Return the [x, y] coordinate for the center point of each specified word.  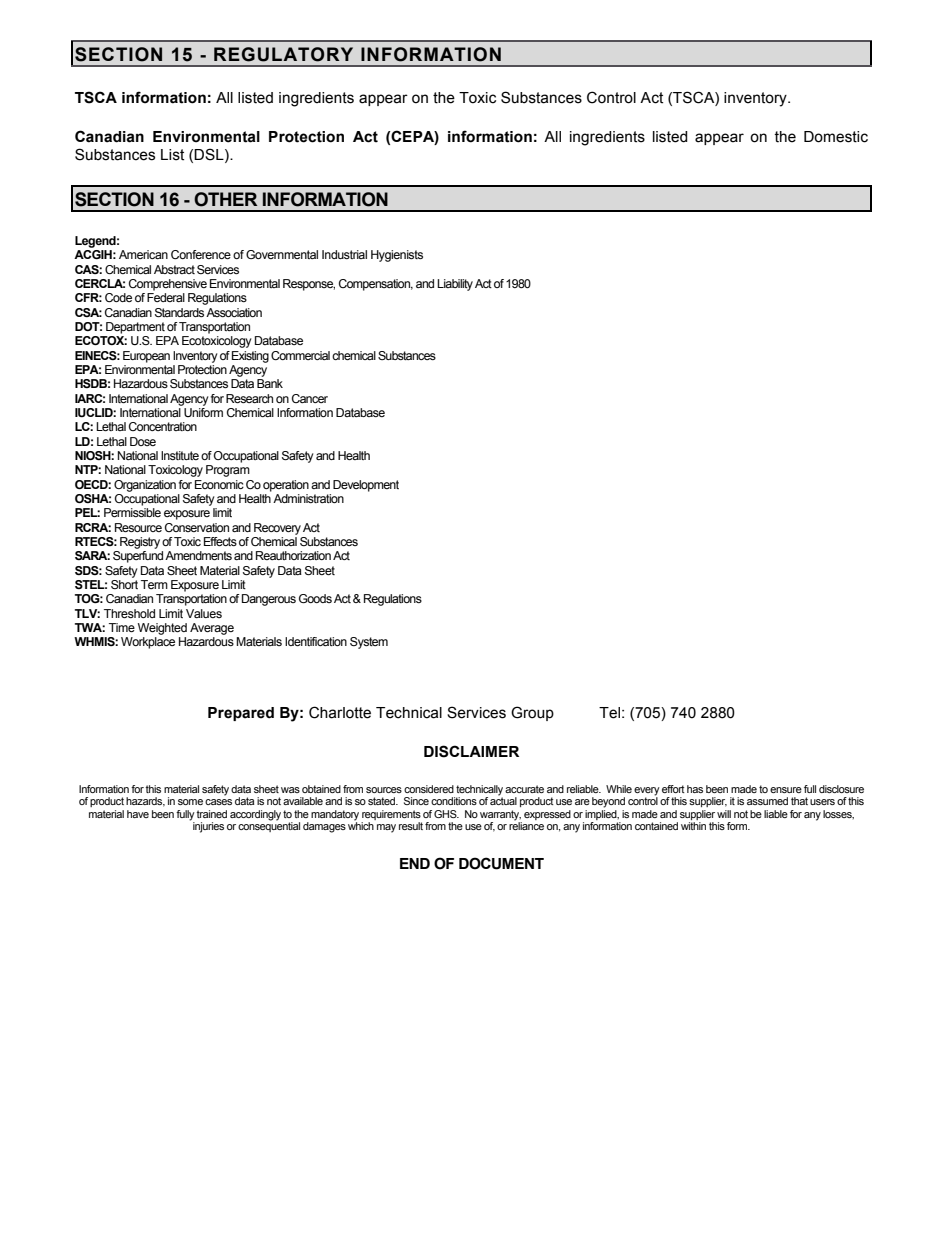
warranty [500, 815]
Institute [180, 455]
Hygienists [397, 256]
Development [366, 486]
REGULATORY [283, 54]
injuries [208, 827]
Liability [455, 285]
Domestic [836, 137]
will [724, 814]
